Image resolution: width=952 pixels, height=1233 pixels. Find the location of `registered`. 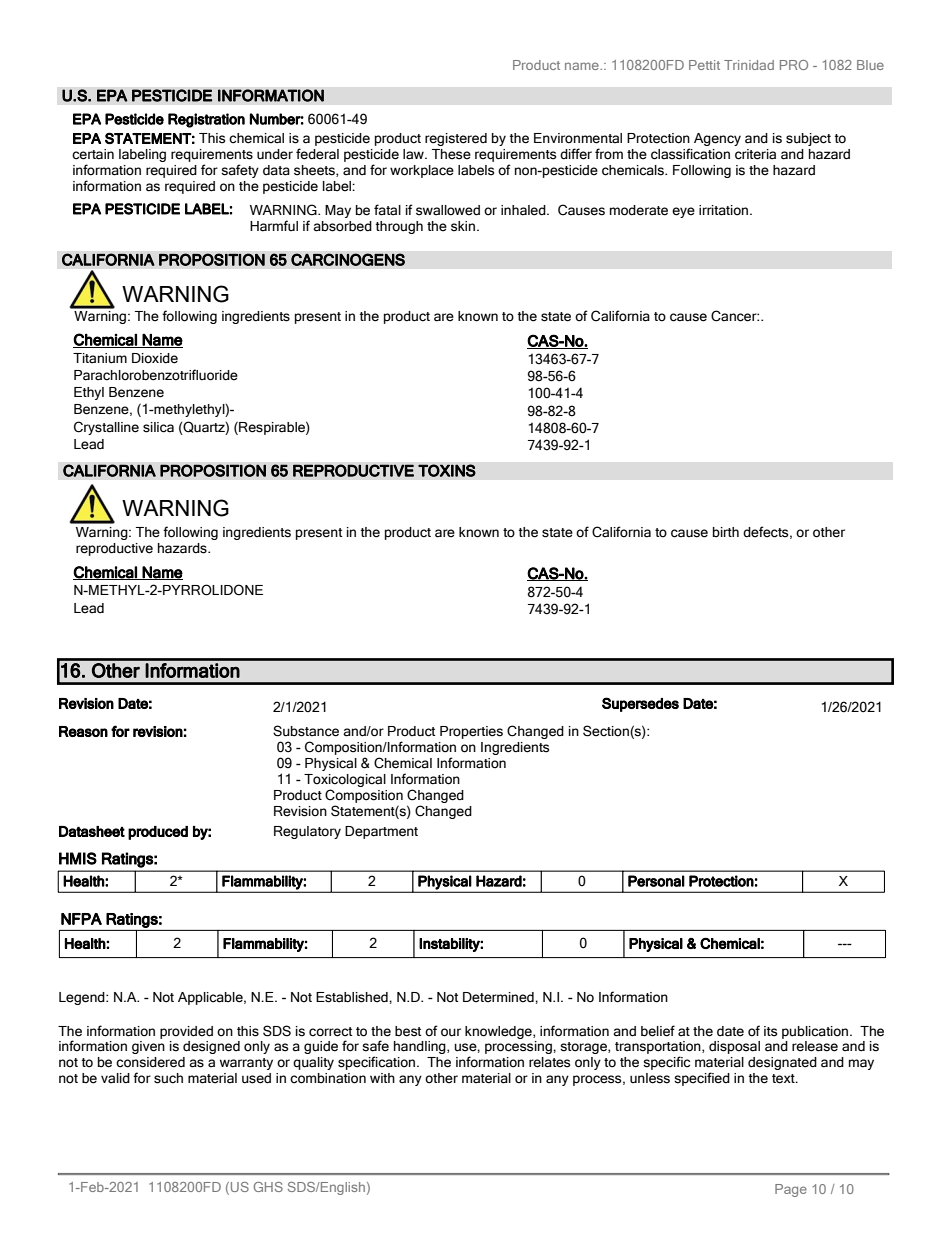

registered is located at coordinates (456, 139).
